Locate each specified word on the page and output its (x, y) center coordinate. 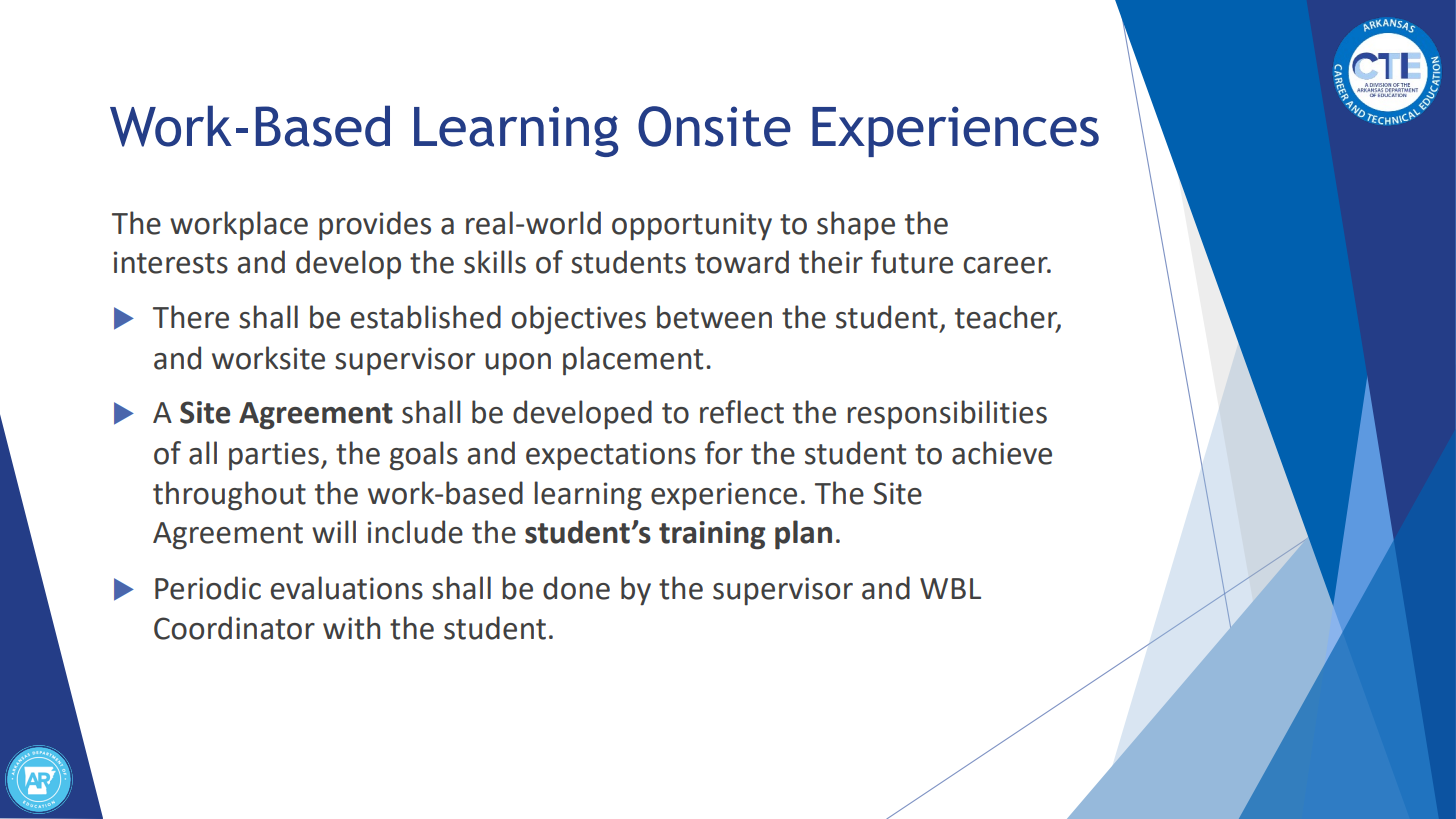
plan (803, 535)
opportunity (692, 226)
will (334, 531)
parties (274, 456)
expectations (611, 456)
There (191, 317)
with (351, 628)
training (712, 535)
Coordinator (234, 628)
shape (856, 226)
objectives (578, 320)
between (714, 317)
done (576, 588)
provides (375, 226)
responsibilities (947, 415)
